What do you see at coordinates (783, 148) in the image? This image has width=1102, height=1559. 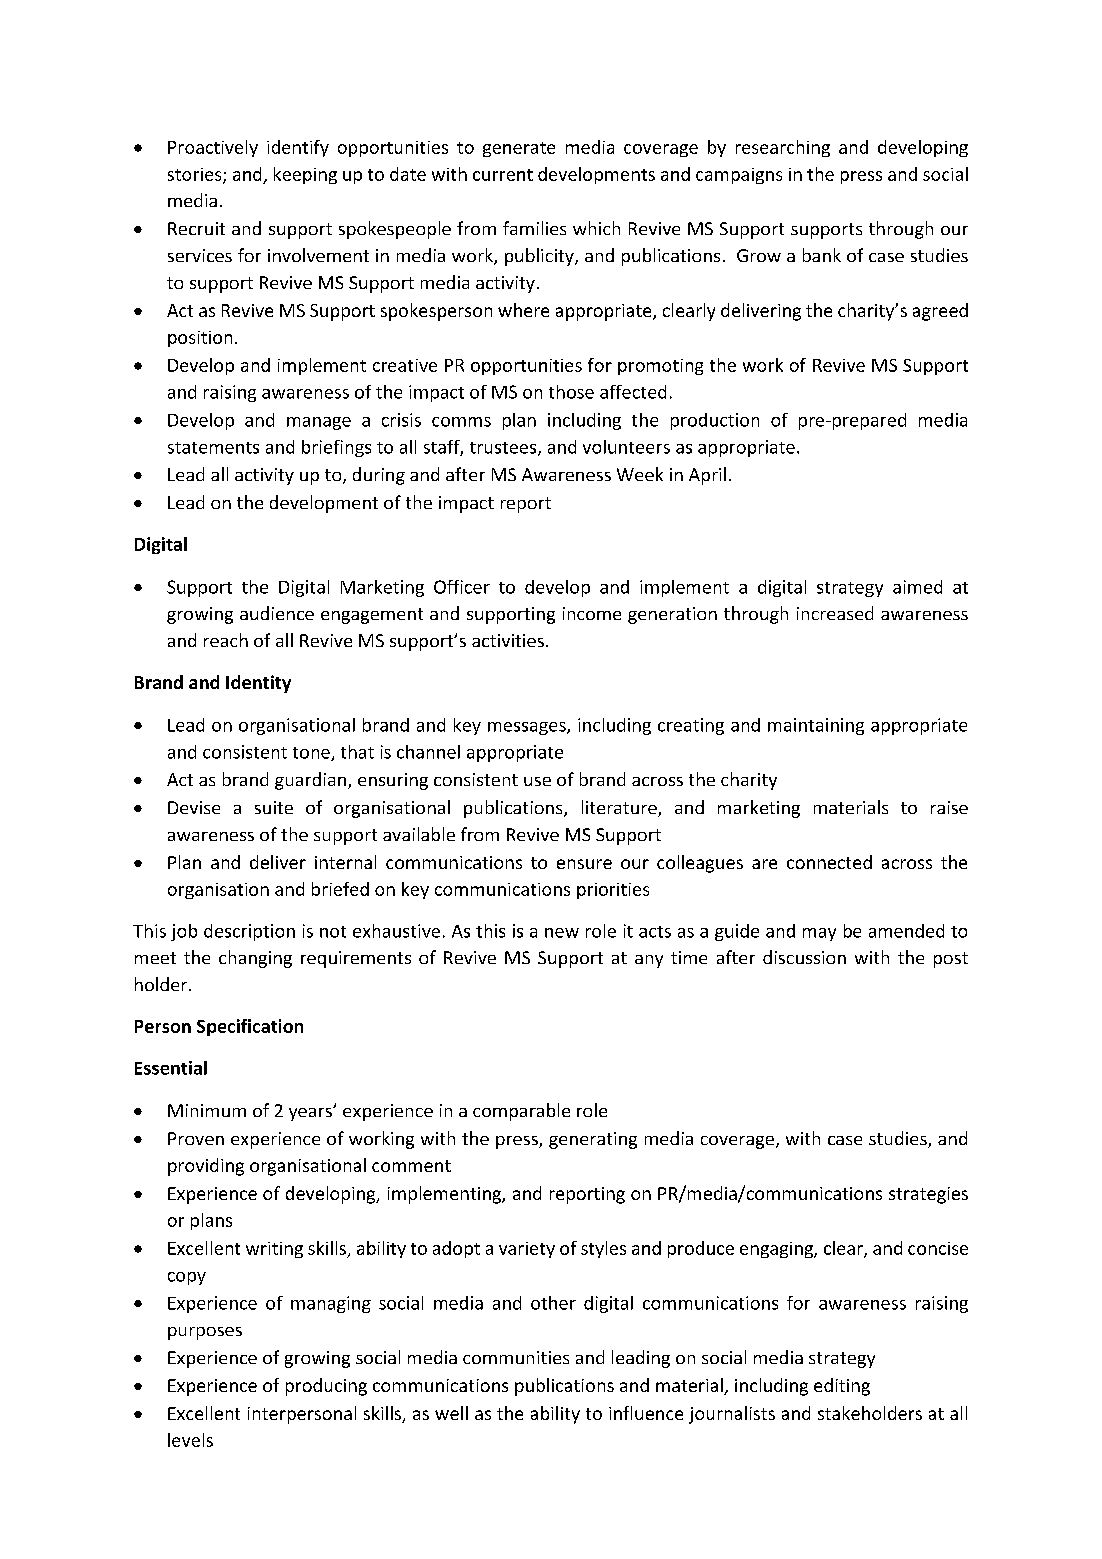 I see `researching` at bounding box center [783, 148].
